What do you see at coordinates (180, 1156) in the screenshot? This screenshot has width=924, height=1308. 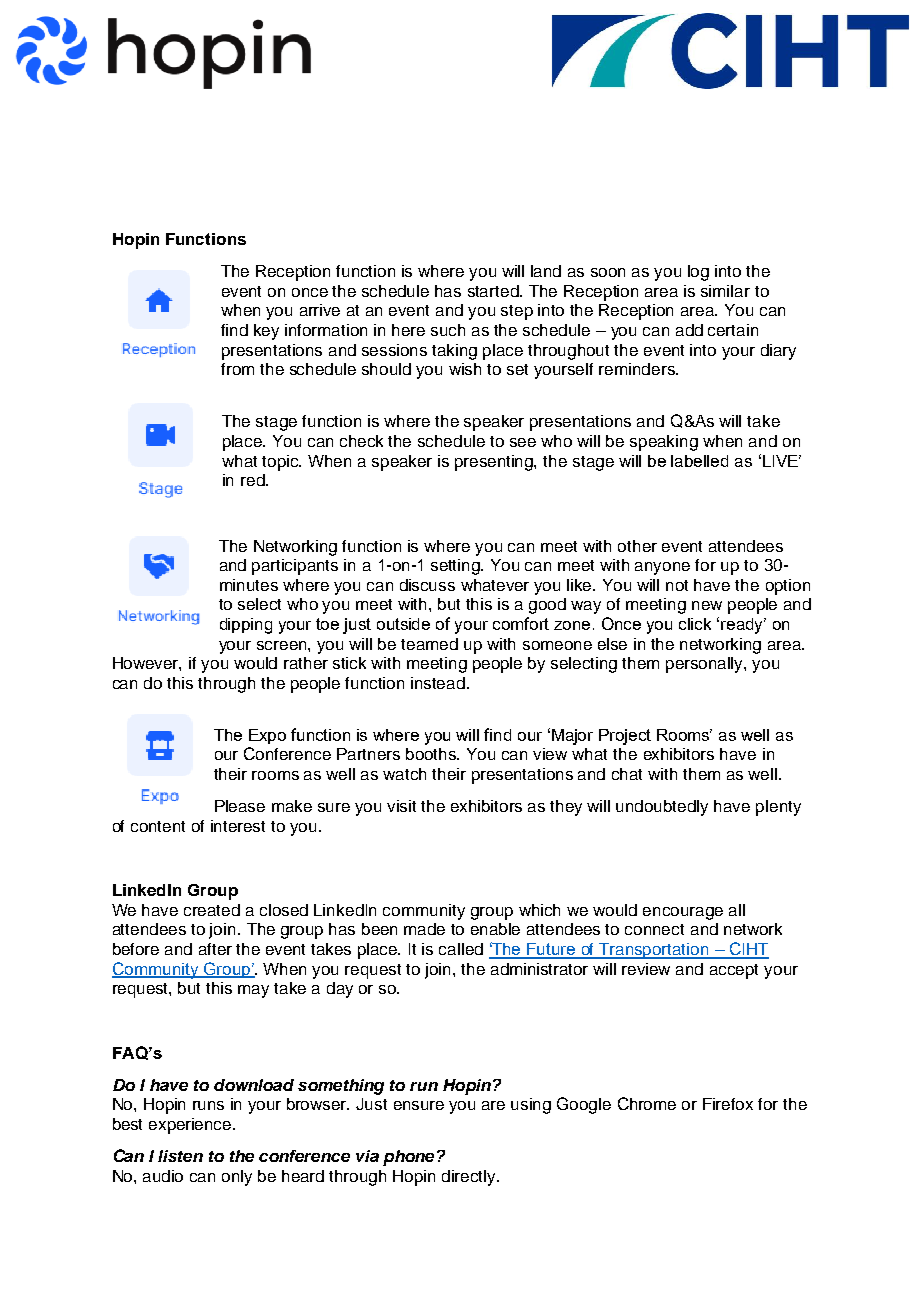 I see `listen` at bounding box center [180, 1156].
